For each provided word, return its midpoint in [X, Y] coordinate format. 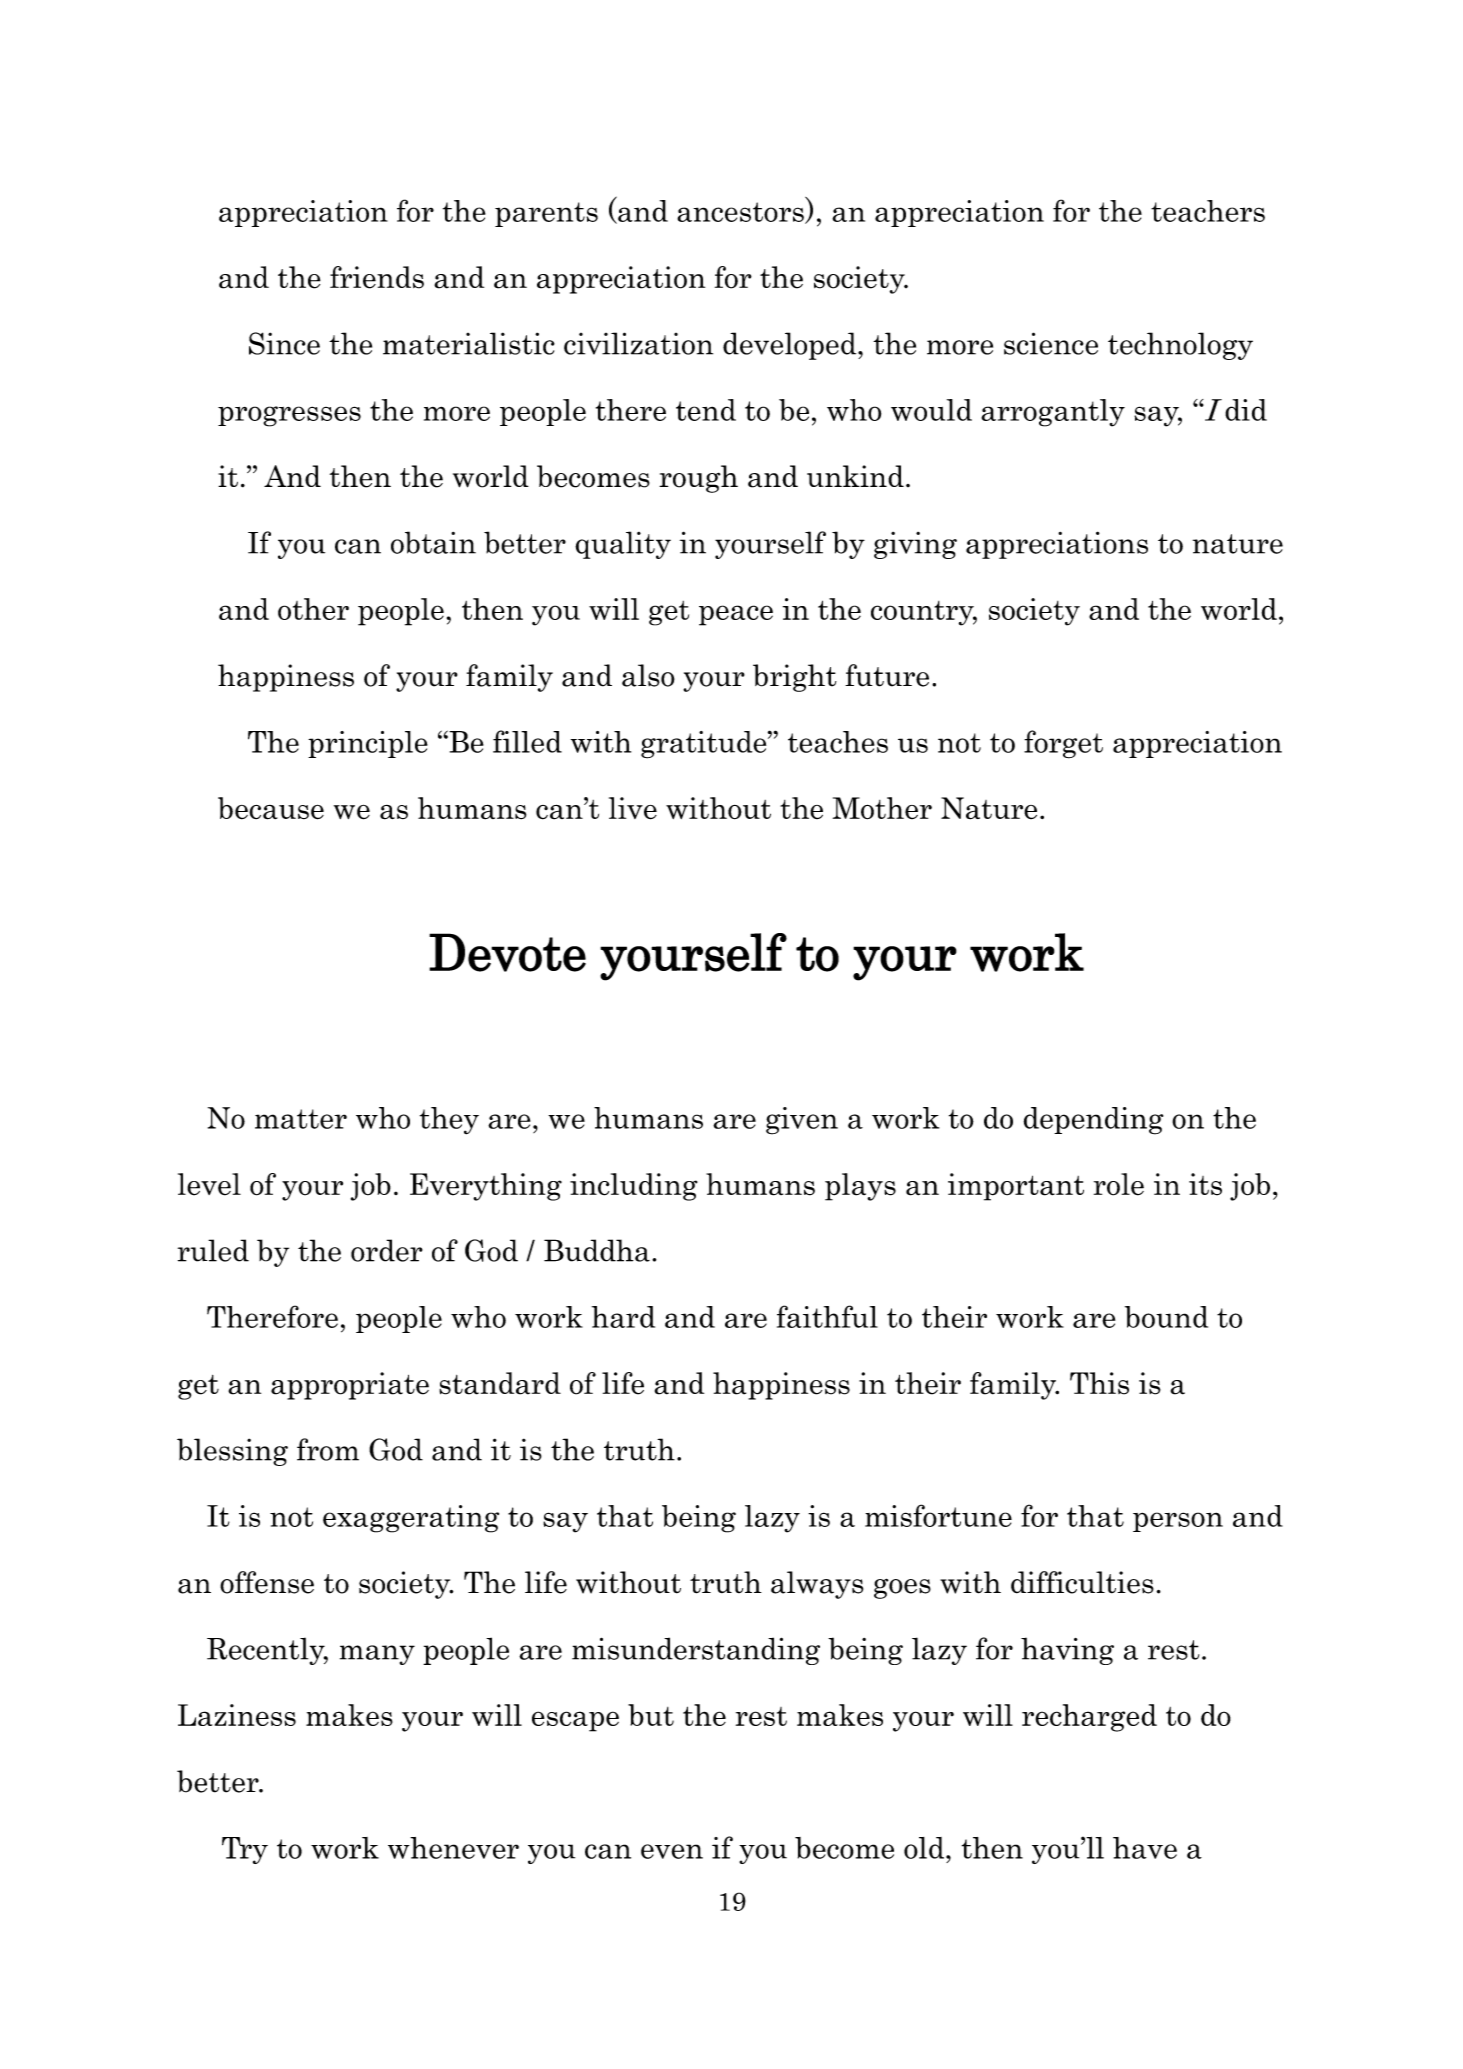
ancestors [741, 213]
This [1099, 1383]
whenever [453, 1848]
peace [736, 615]
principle [368, 744]
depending [1093, 1121]
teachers [1208, 211]
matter [301, 1119]
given [802, 1121]
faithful [827, 1316]
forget [1063, 744]
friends [377, 277]
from [328, 1449]
